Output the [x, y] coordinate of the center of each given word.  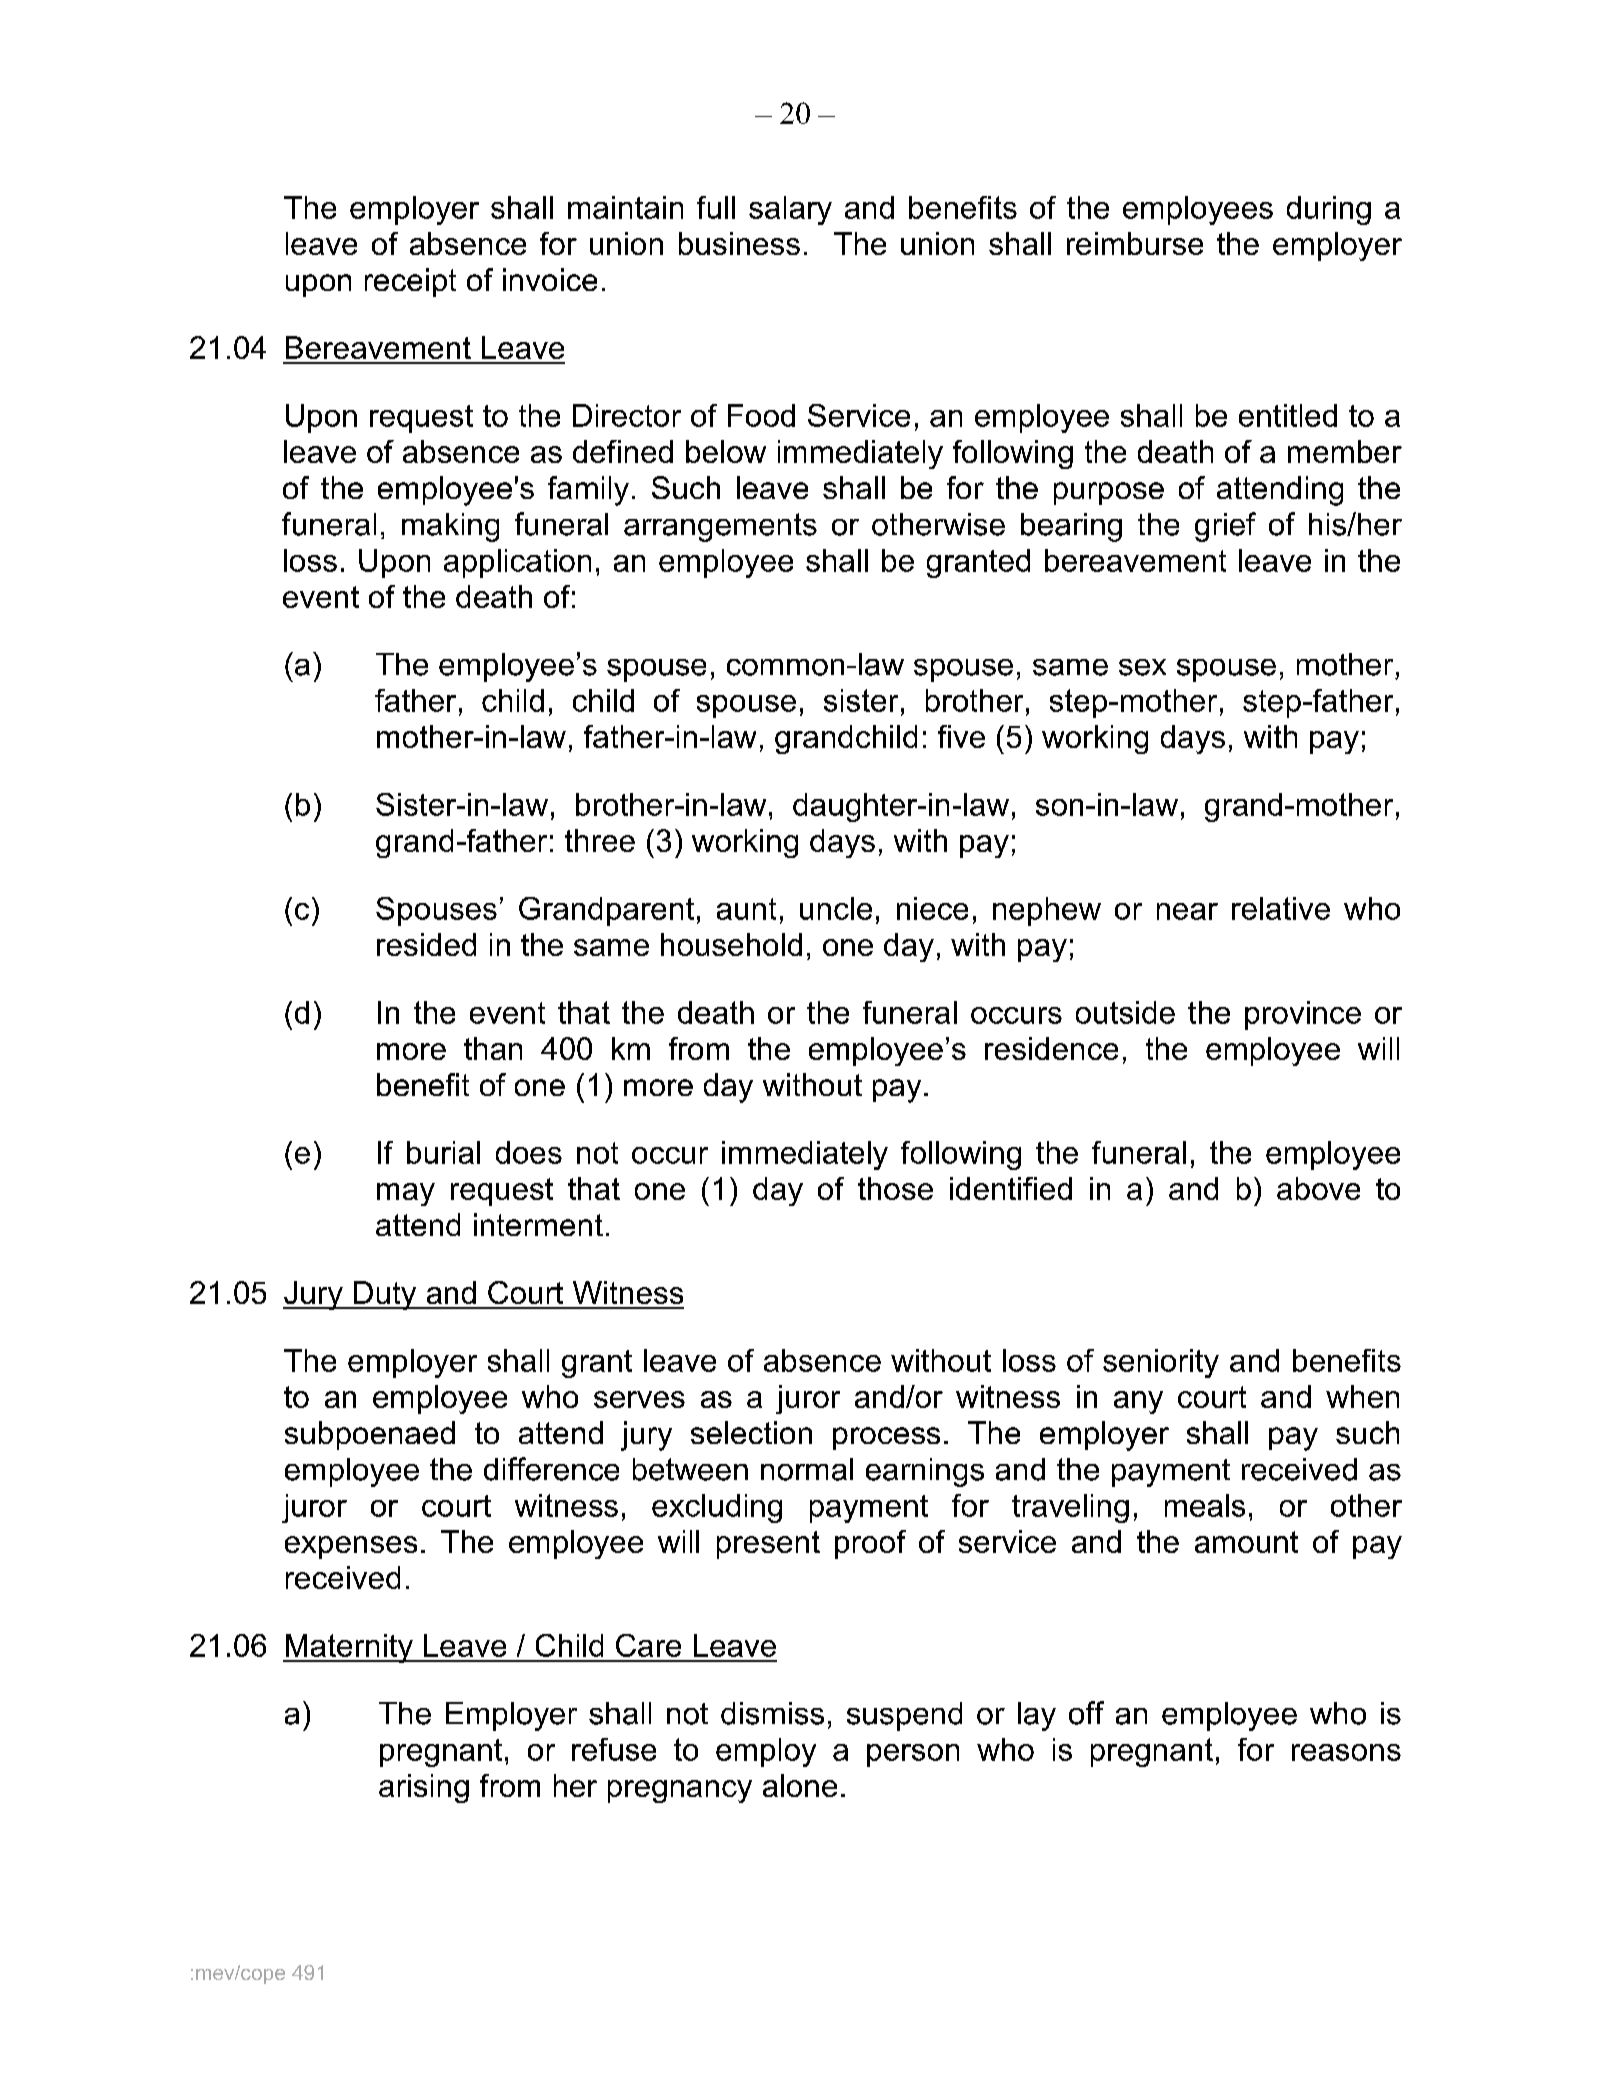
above [1318, 1188]
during [1329, 210]
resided [426, 944]
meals [1205, 1505]
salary [790, 210]
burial [443, 1152]
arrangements [720, 527]
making [450, 527]
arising [424, 1788]
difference [551, 1469]
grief [1225, 527]
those [895, 1188]
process [886, 1438]
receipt [410, 282]
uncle [836, 908]
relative [1281, 908]
